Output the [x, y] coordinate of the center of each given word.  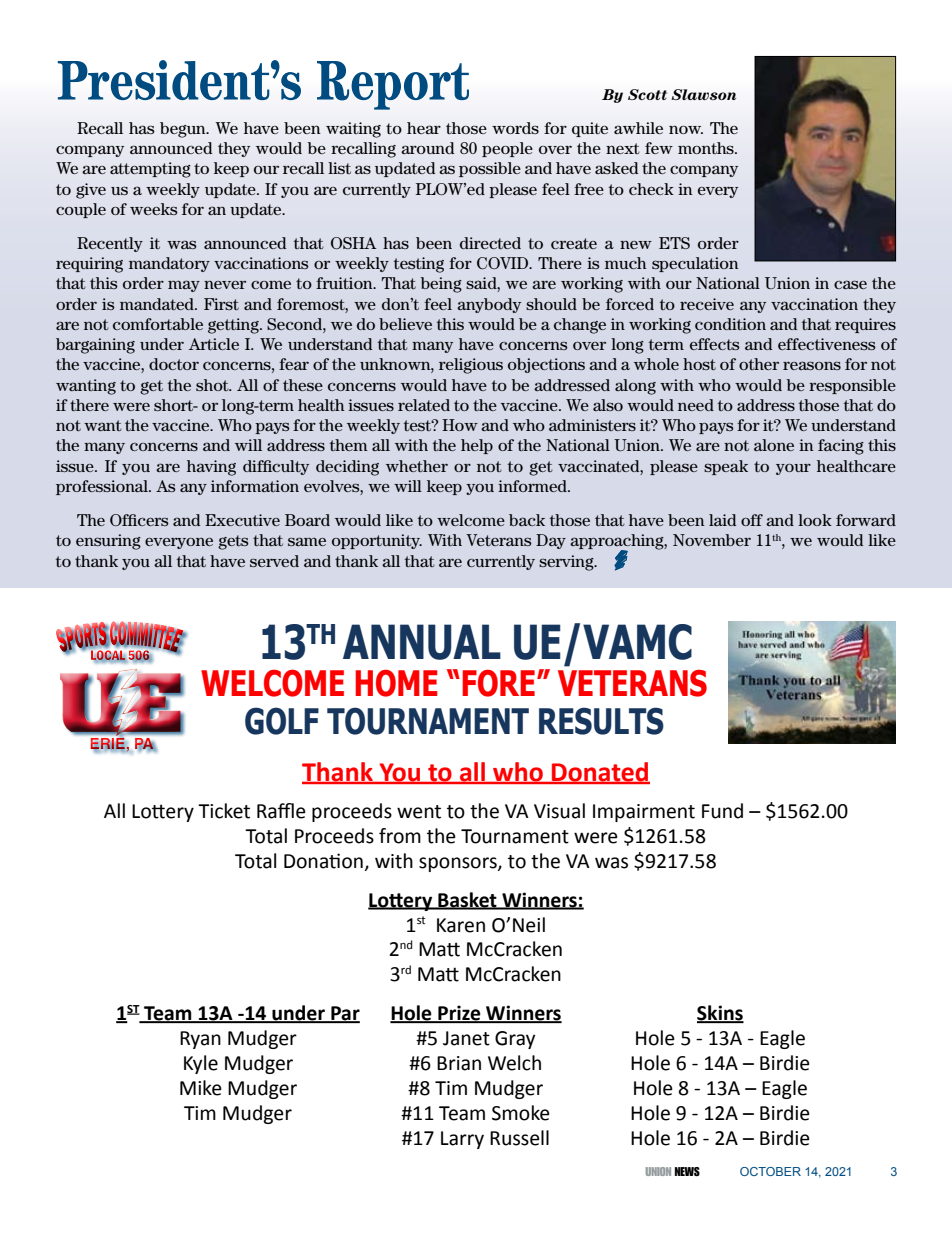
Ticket [224, 811]
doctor [174, 364]
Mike [201, 1088]
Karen [461, 925]
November [712, 540]
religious [471, 366]
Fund [722, 811]
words [515, 128]
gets [233, 542]
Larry [462, 1140]
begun [184, 130]
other [759, 364]
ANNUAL [422, 642]
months [707, 148]
